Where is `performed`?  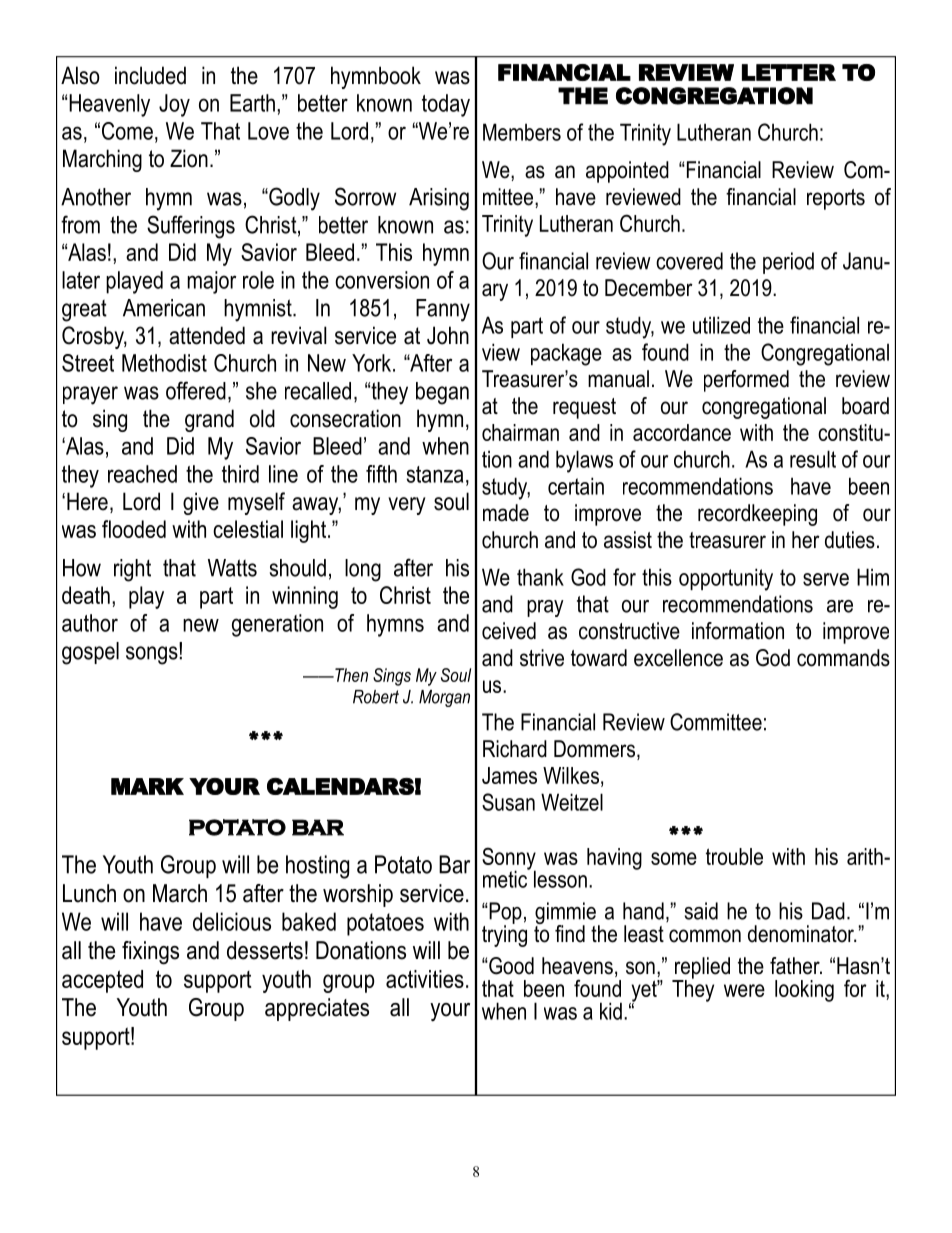
performed is located at coordinates (746, 381).
